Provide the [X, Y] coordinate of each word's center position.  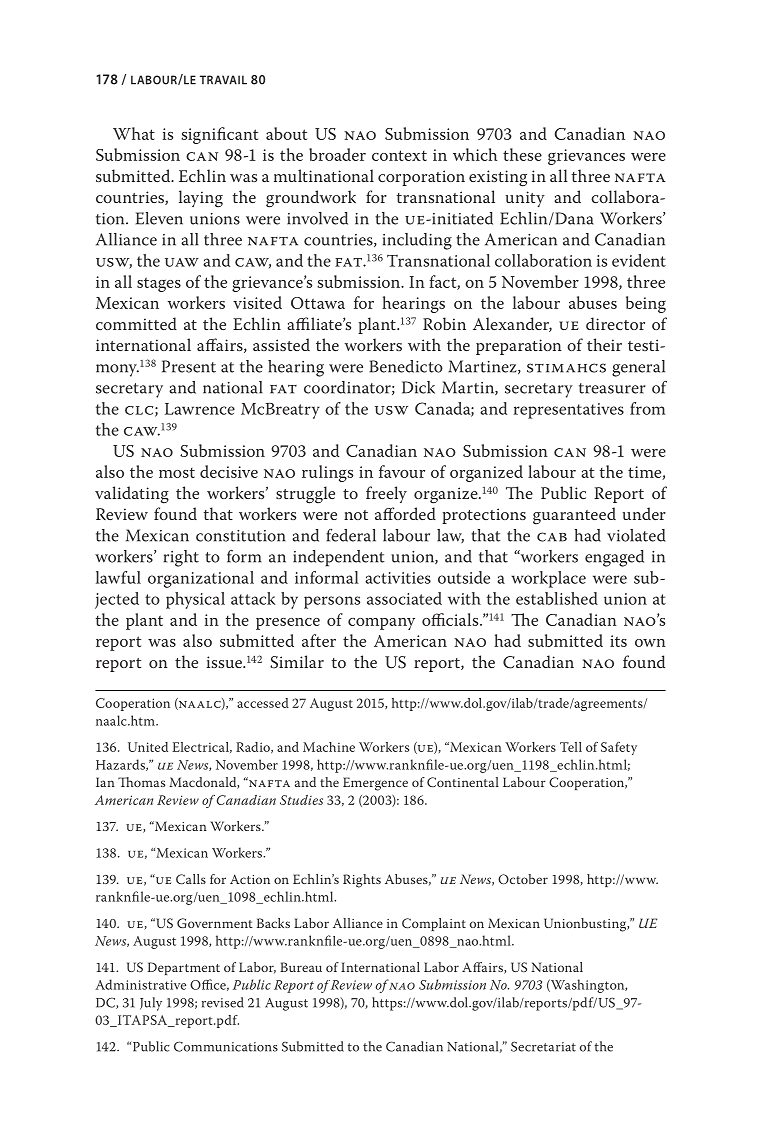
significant [219, 135]
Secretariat [543, 1046]
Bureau [301, 967]
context [399, 155]
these [522, 154]
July [151, 1004]
